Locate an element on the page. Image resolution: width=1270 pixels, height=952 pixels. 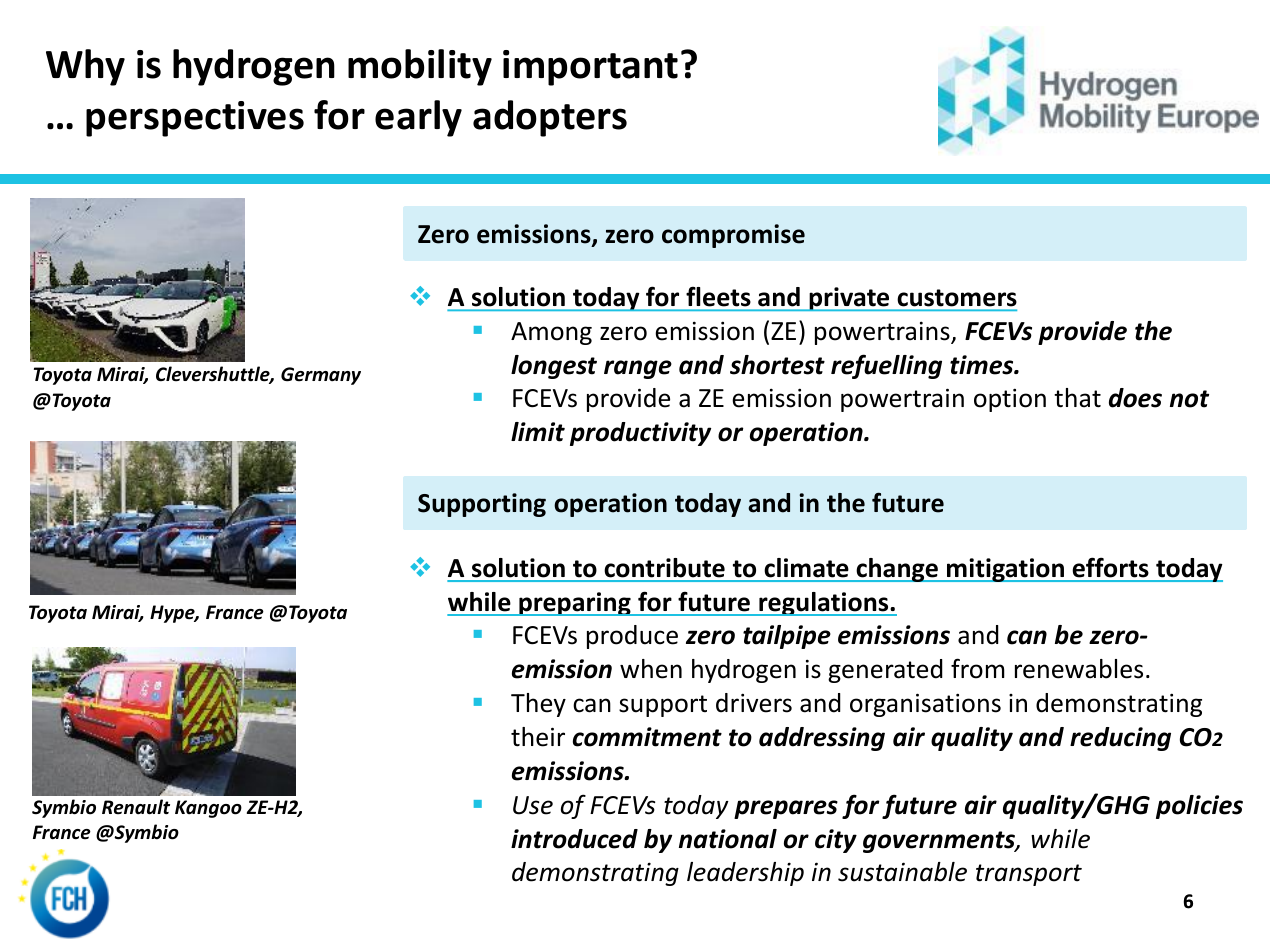
important is located at coordinates (590, 68).
